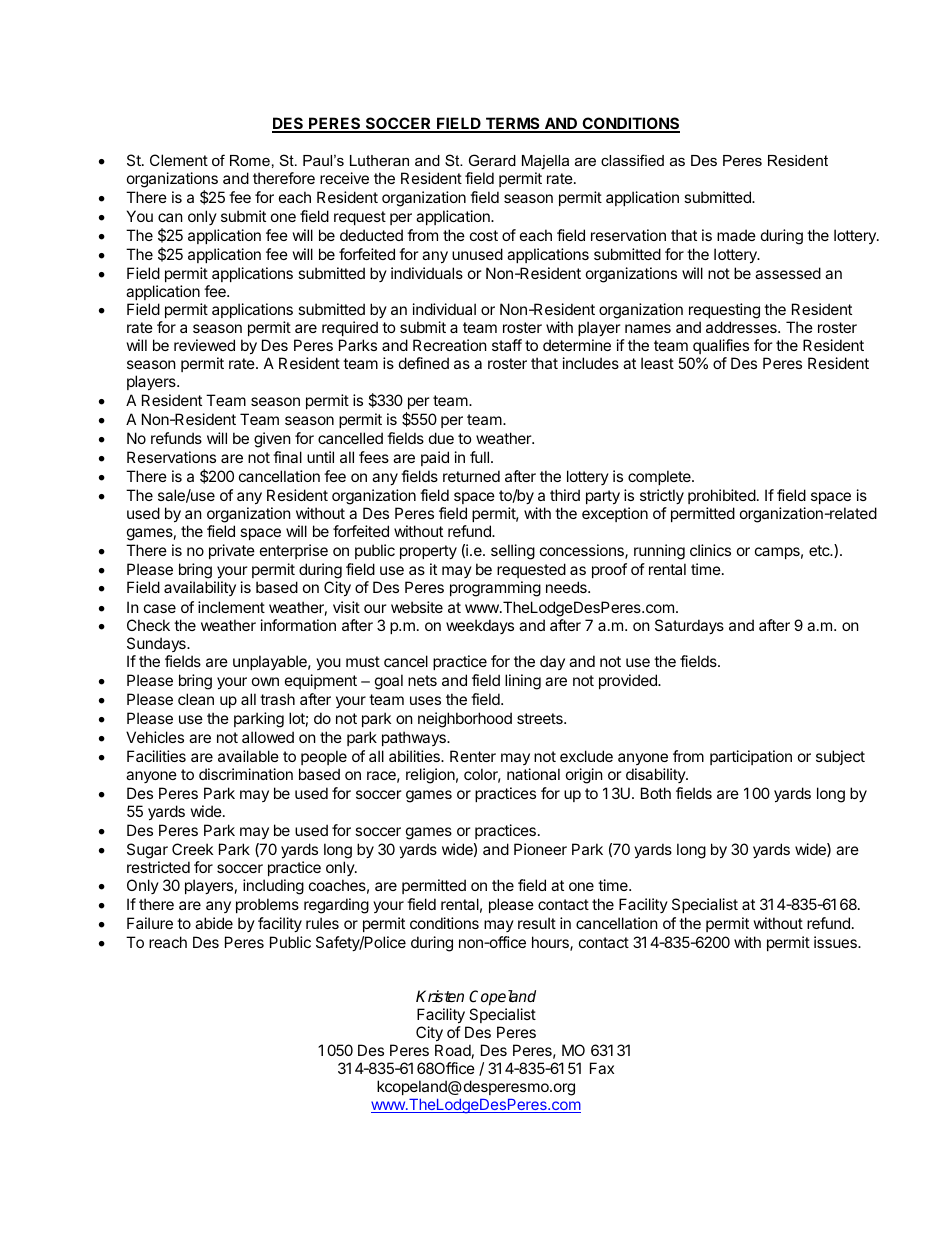 Image resolution: width=952 pixels, height=1233 pixels. What do you see at coordinates (689, 626) in the screenshot?
I see `Saturdays` at bounding box center [689, 626].
